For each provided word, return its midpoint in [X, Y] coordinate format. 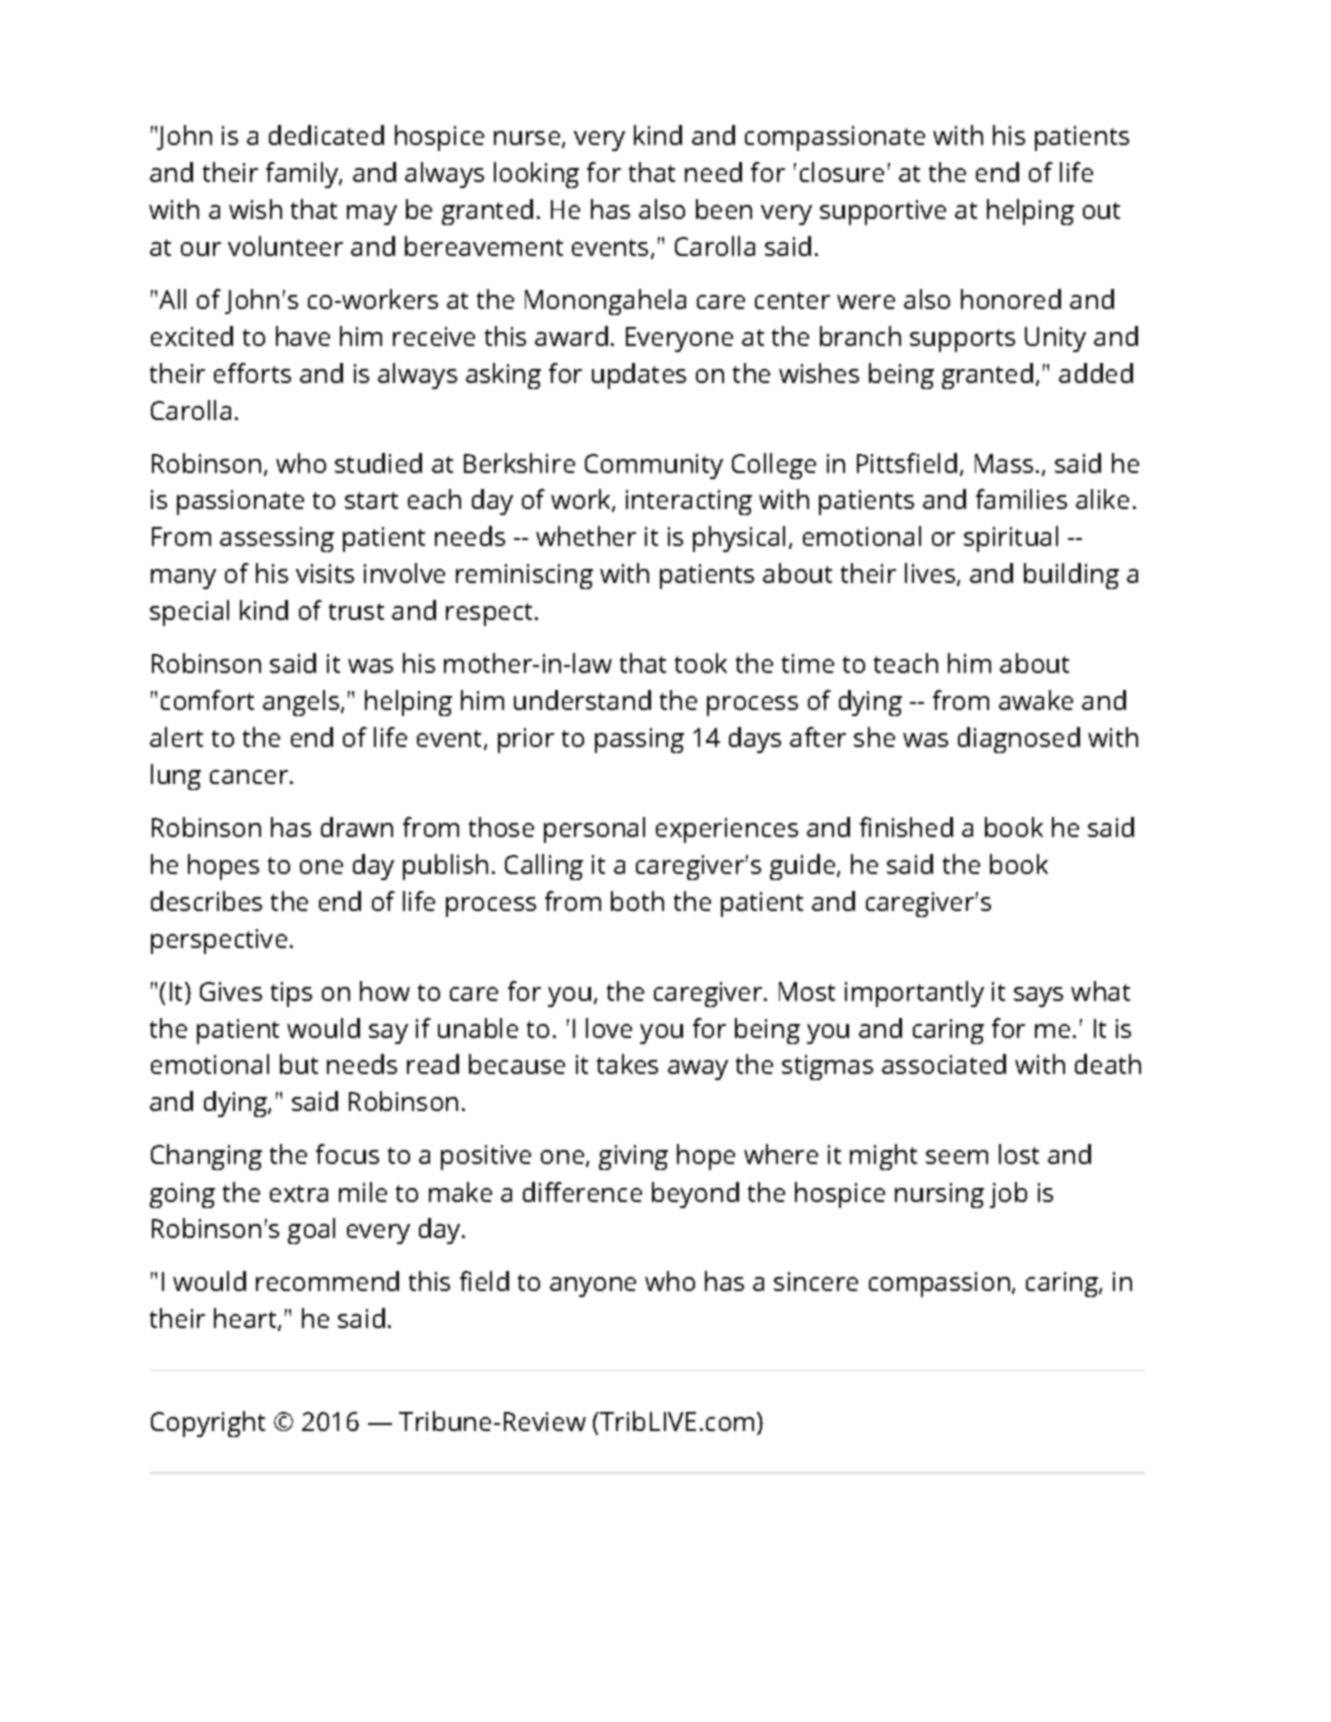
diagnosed [1019, 740]
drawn [357, 827]
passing [639, 740]
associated [944, 1064]
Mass [1004, 463]
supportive [883, 212]
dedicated [326, 135]
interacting [689, 502]
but [299, 1064]
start [371, 500]
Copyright [208, 1424]
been [724, 209]
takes [627, 1064]
